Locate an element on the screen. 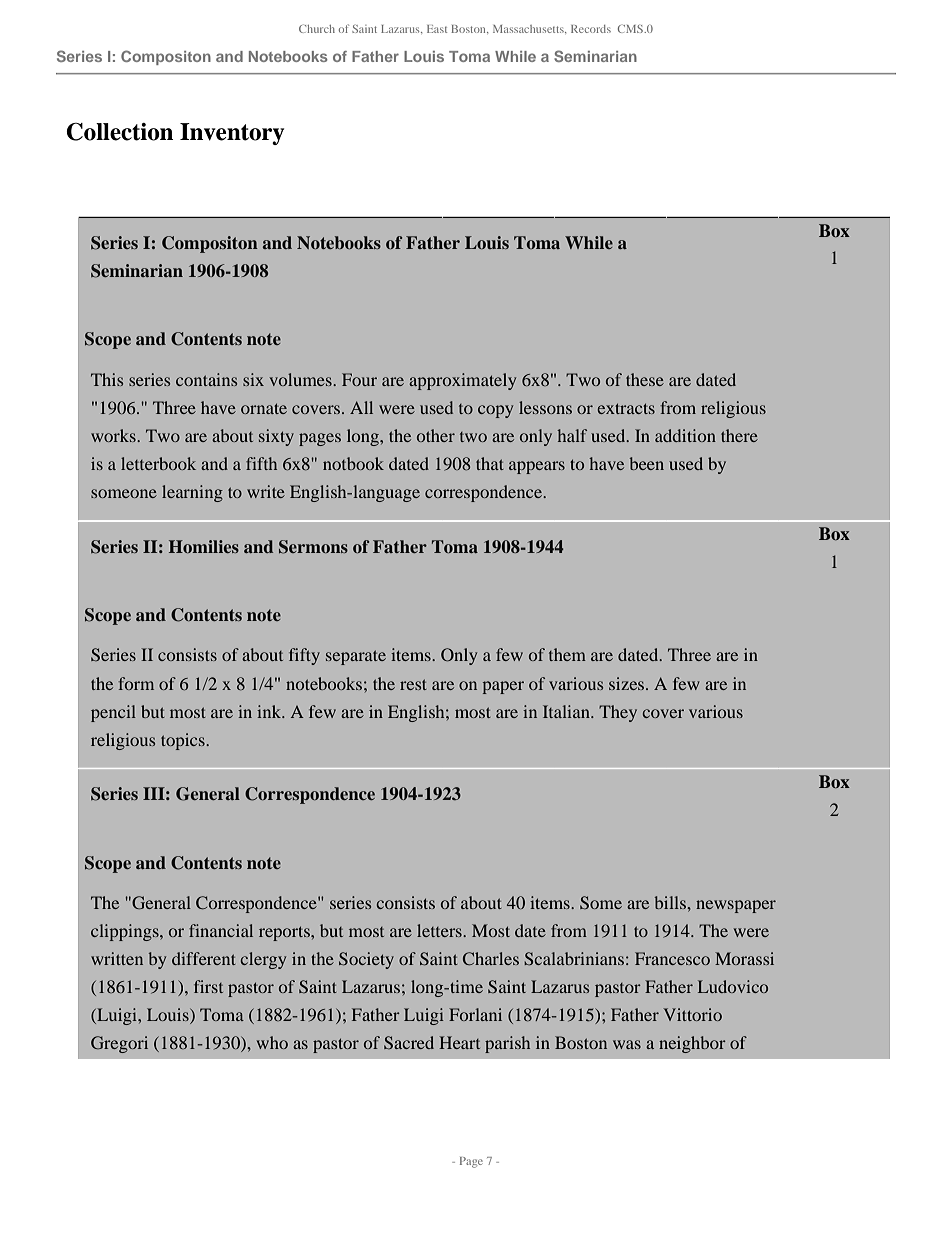 The height and width of the screenshot is (1233, 952). first is located at coordinates (208, 986).
